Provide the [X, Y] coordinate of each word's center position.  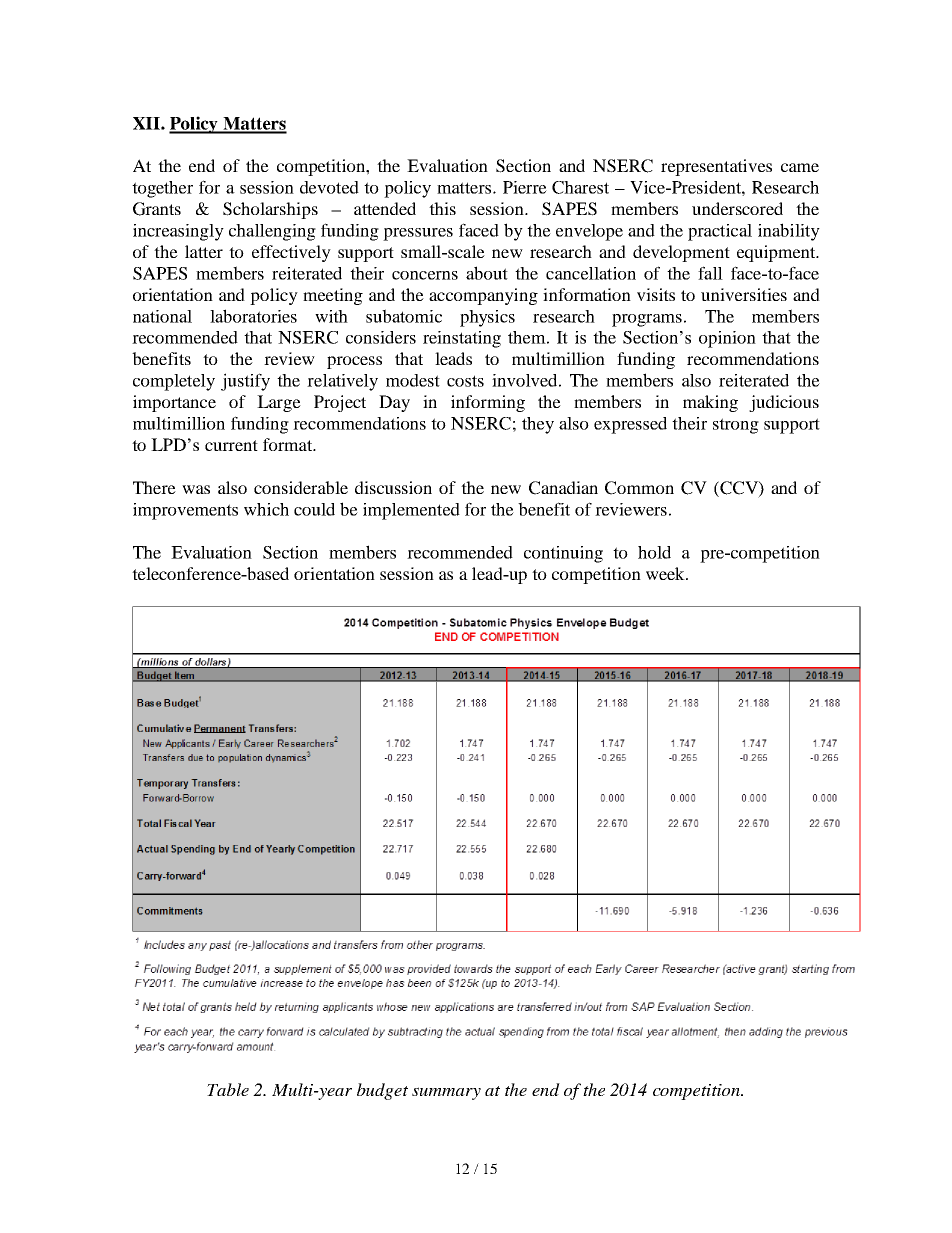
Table [228, 1089]
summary [446, 1093]
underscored [737, 208]
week [666, 573]
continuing [563, 554]
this [442, 208]
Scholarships [270, 210]
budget [382, 1091]
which [266, 509]
